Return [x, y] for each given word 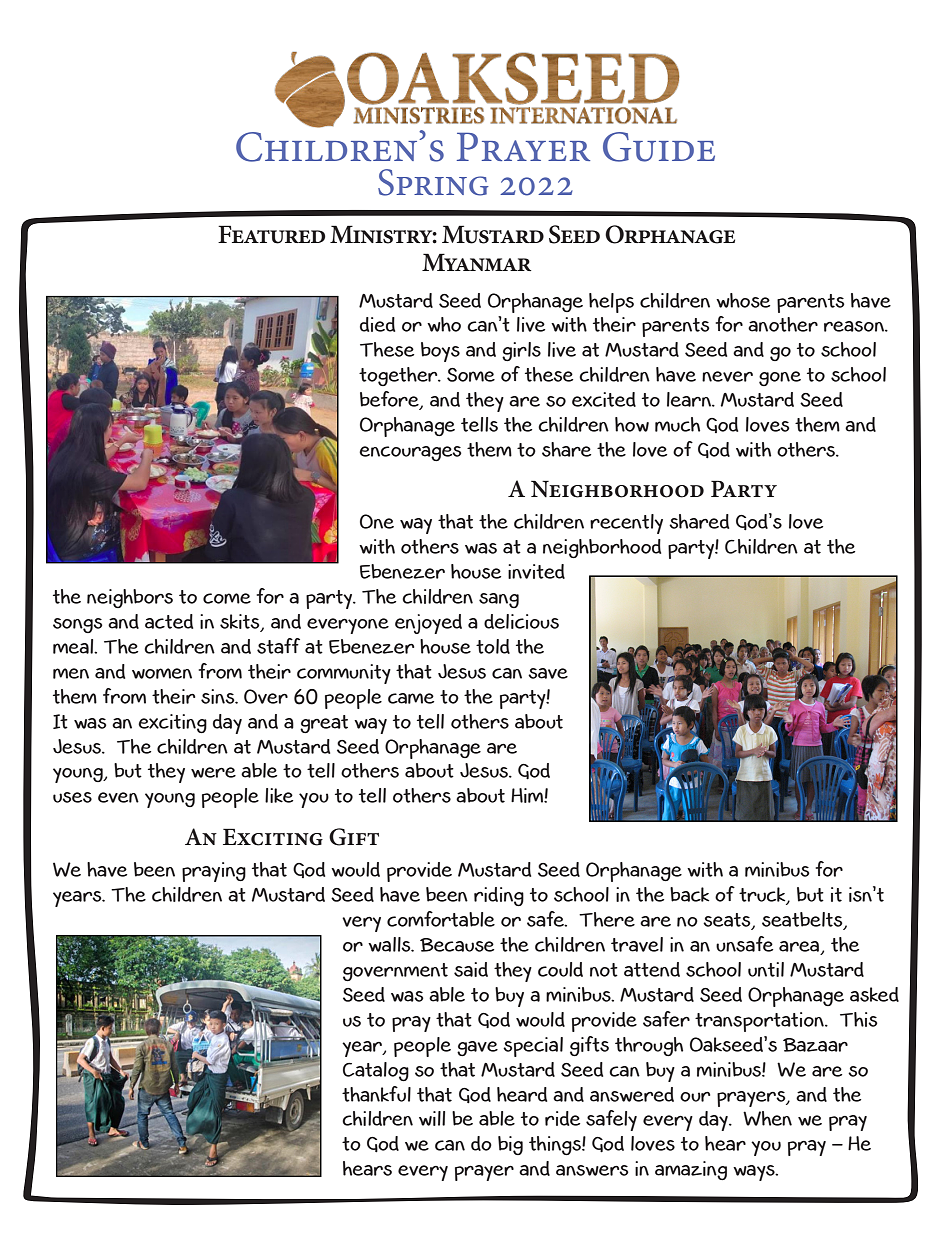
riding [499, 896]
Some [471, 375]
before [390, 400]
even [118, 797]
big [510, 1145]
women [162, 673]
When [767, 1118]
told [493, 646]
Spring [433, 182]
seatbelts [803, 920]
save [548, 673]
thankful [376, 1094]
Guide [659, 147]
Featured [272, 234]
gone [780, 378]
